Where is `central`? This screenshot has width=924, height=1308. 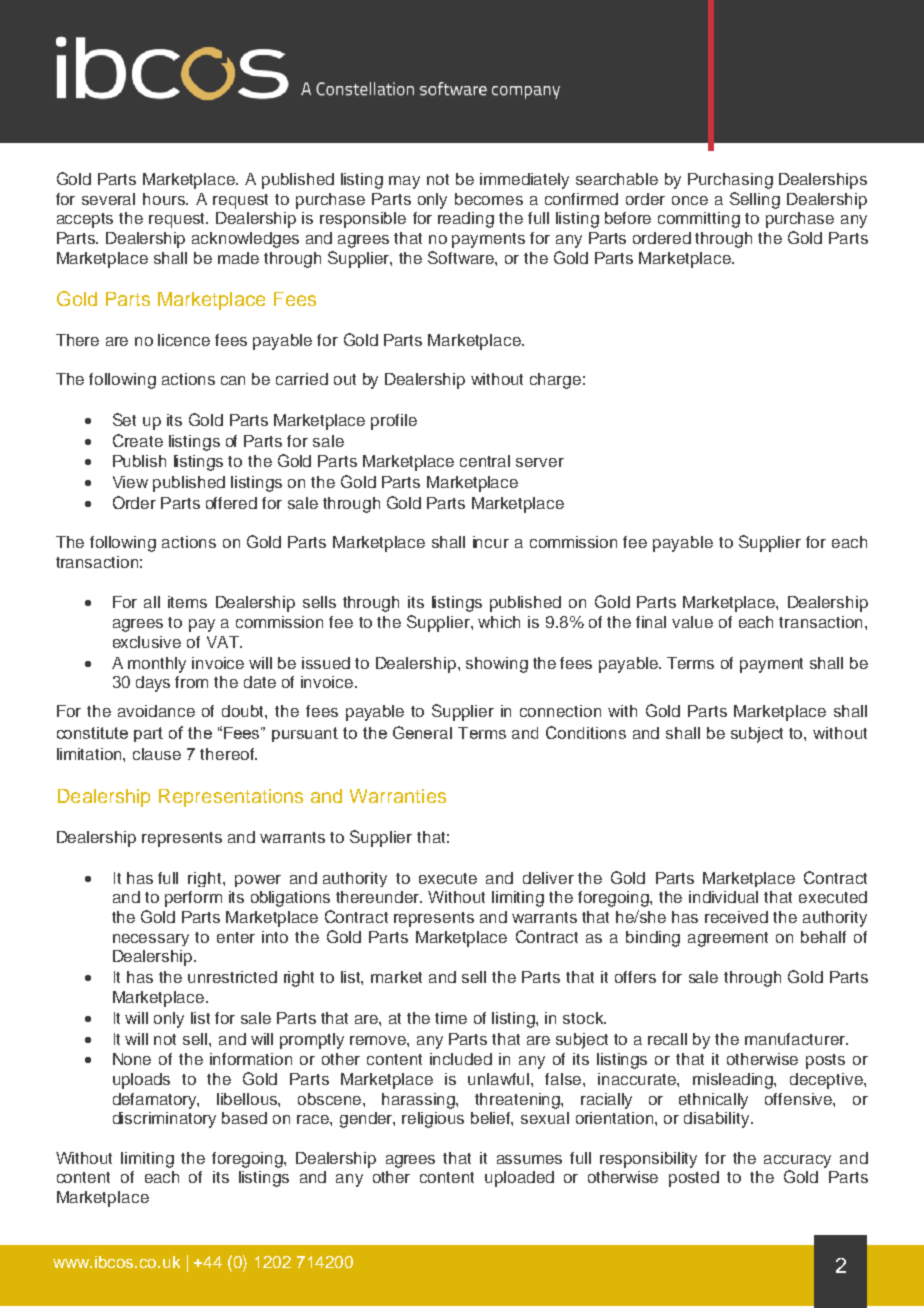 central is located at coordinates (485, 461).
